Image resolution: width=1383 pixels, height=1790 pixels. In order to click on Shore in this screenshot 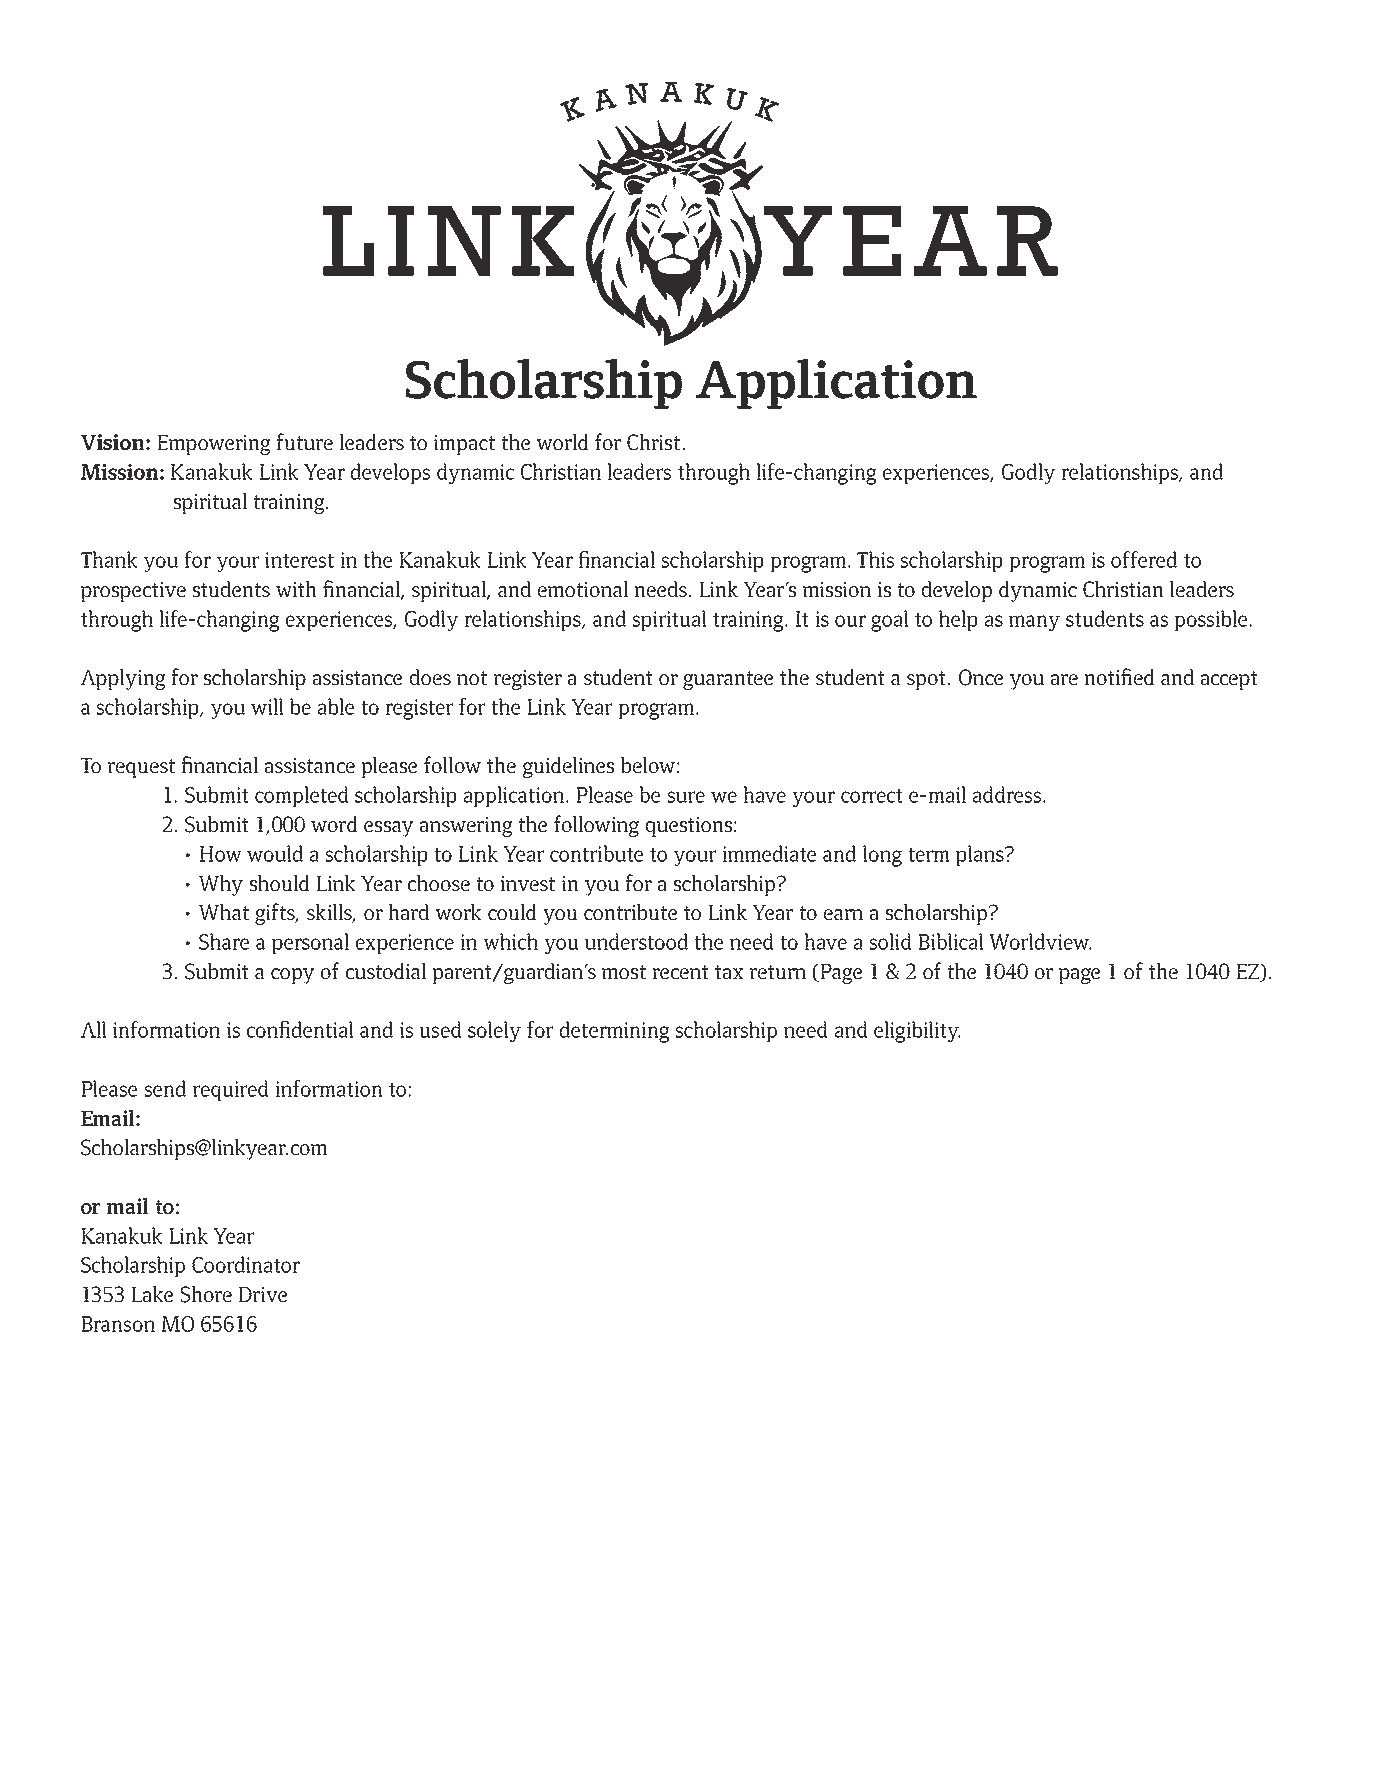, I will do `click(206, 1294)`.
